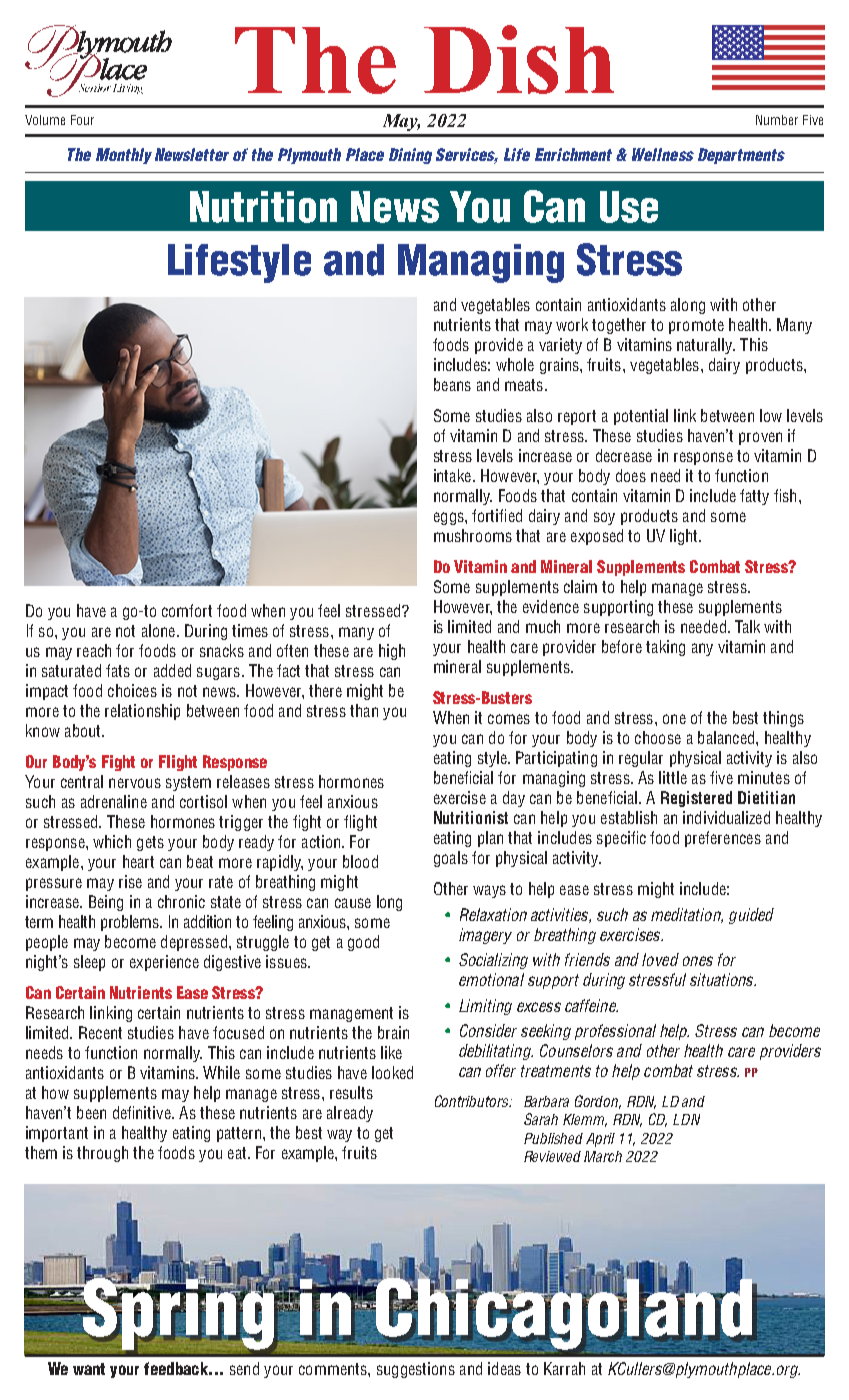 This document has height=1400, width=849. I want to click on want, so click(89, 1369).
